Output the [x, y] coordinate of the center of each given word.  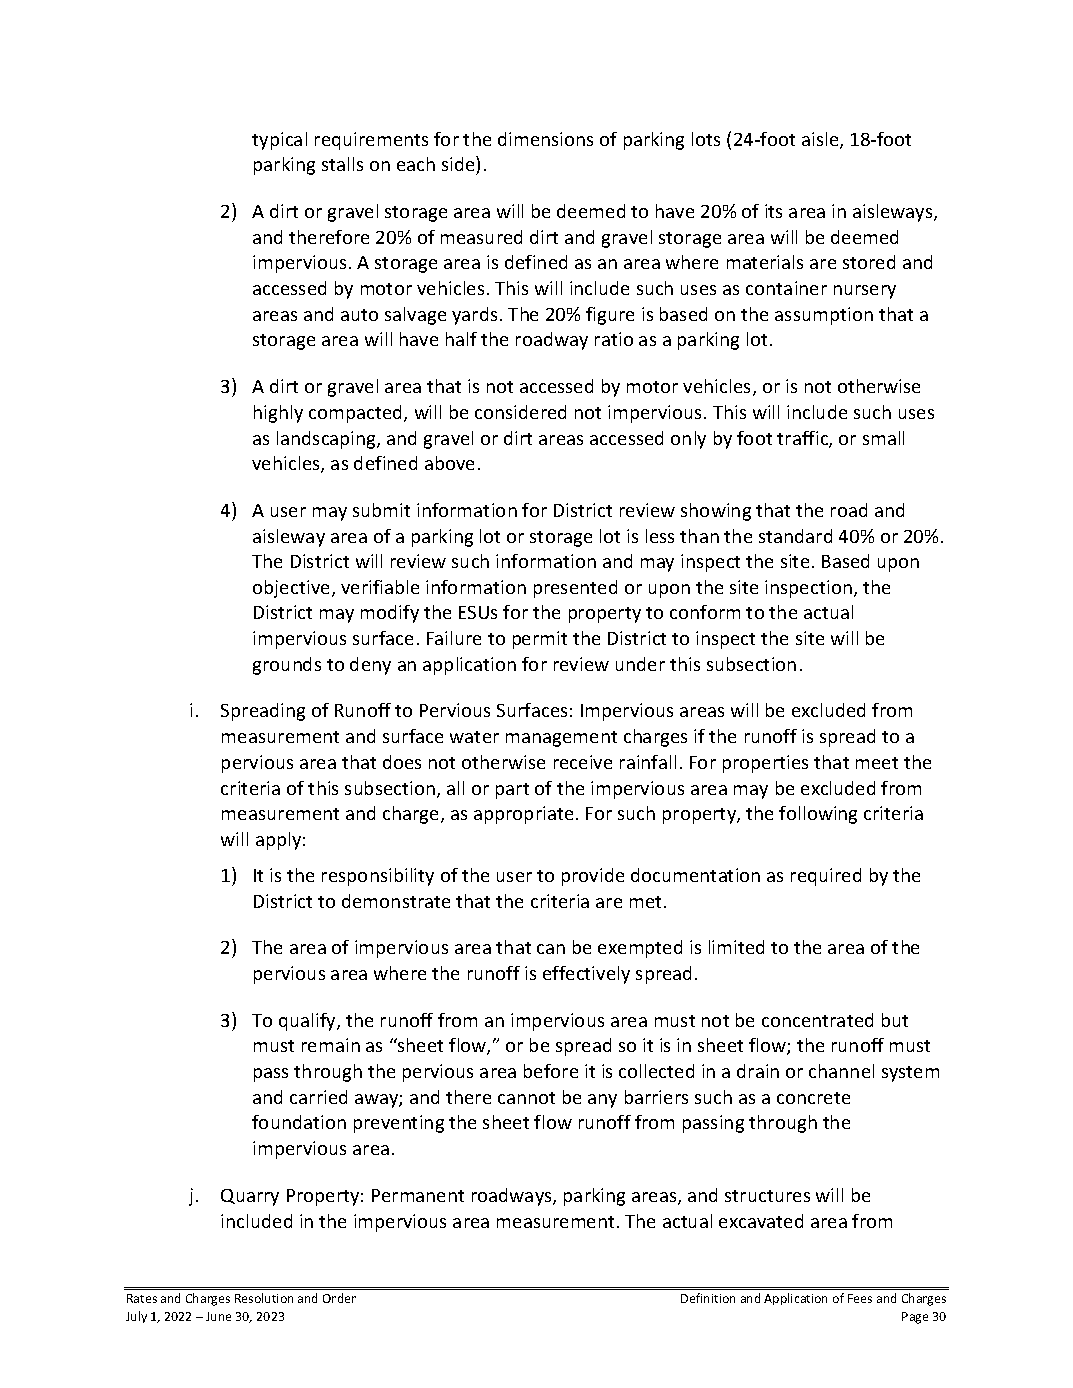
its [773, 211]
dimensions [545, 139]
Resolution [264, 1298]
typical [279, 141]
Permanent [418, 1195]
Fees [860, 1298]
